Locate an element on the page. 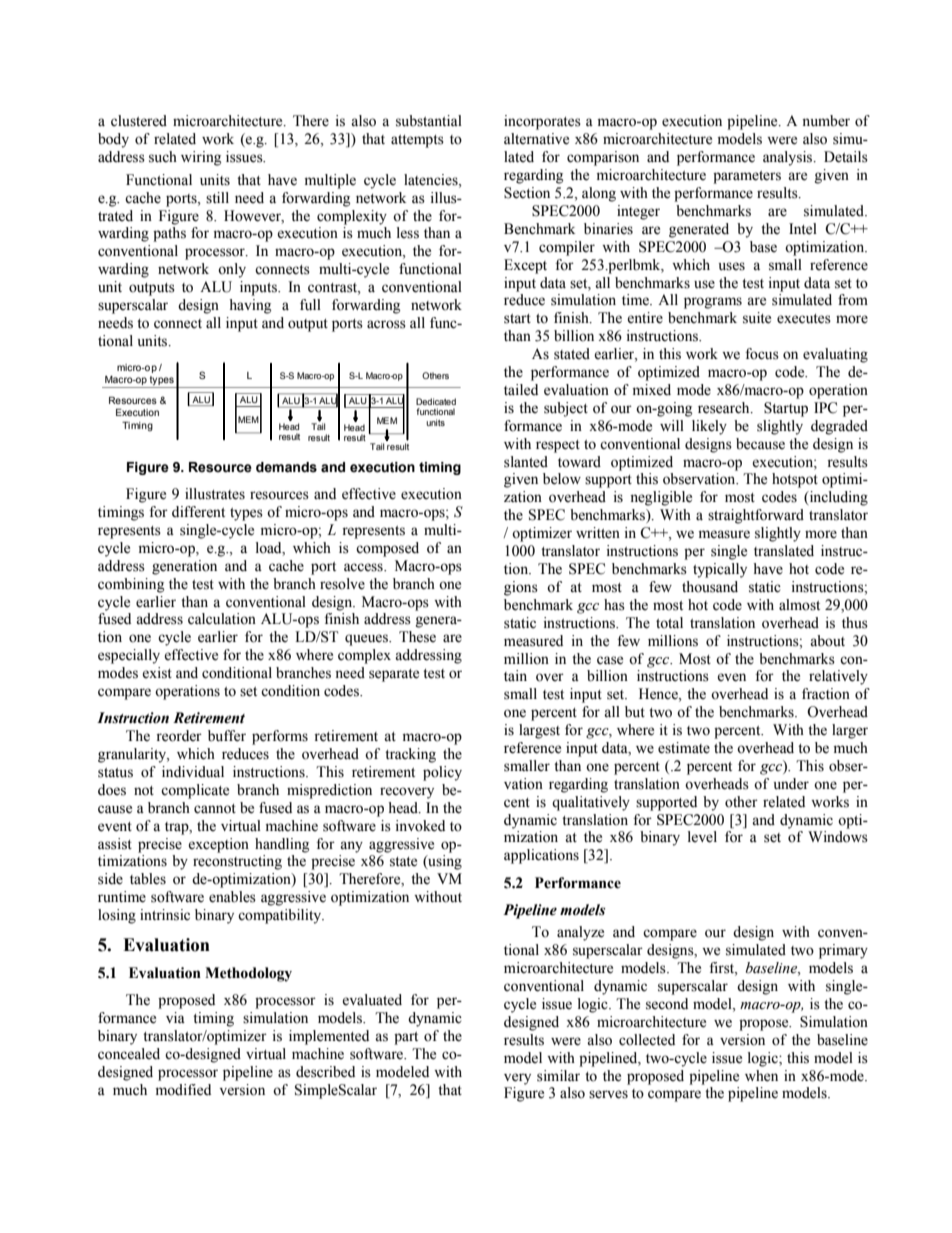  wiring is located at coordinates (201, 158).
